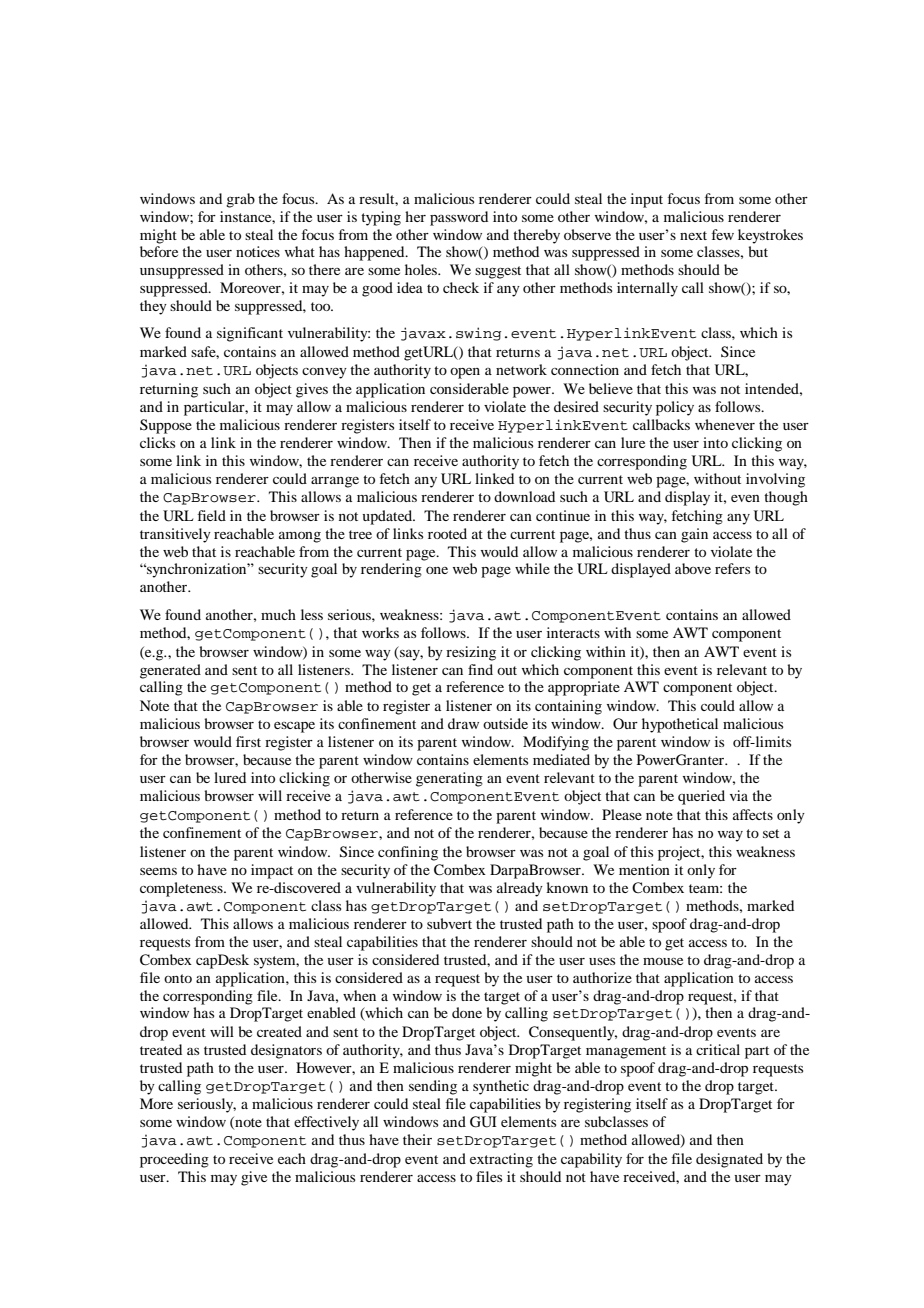 This image has height=1308, width=924. What do you see at coordinates (723, 234) in the image?
I see `few` at bounding box center [723, 234].
